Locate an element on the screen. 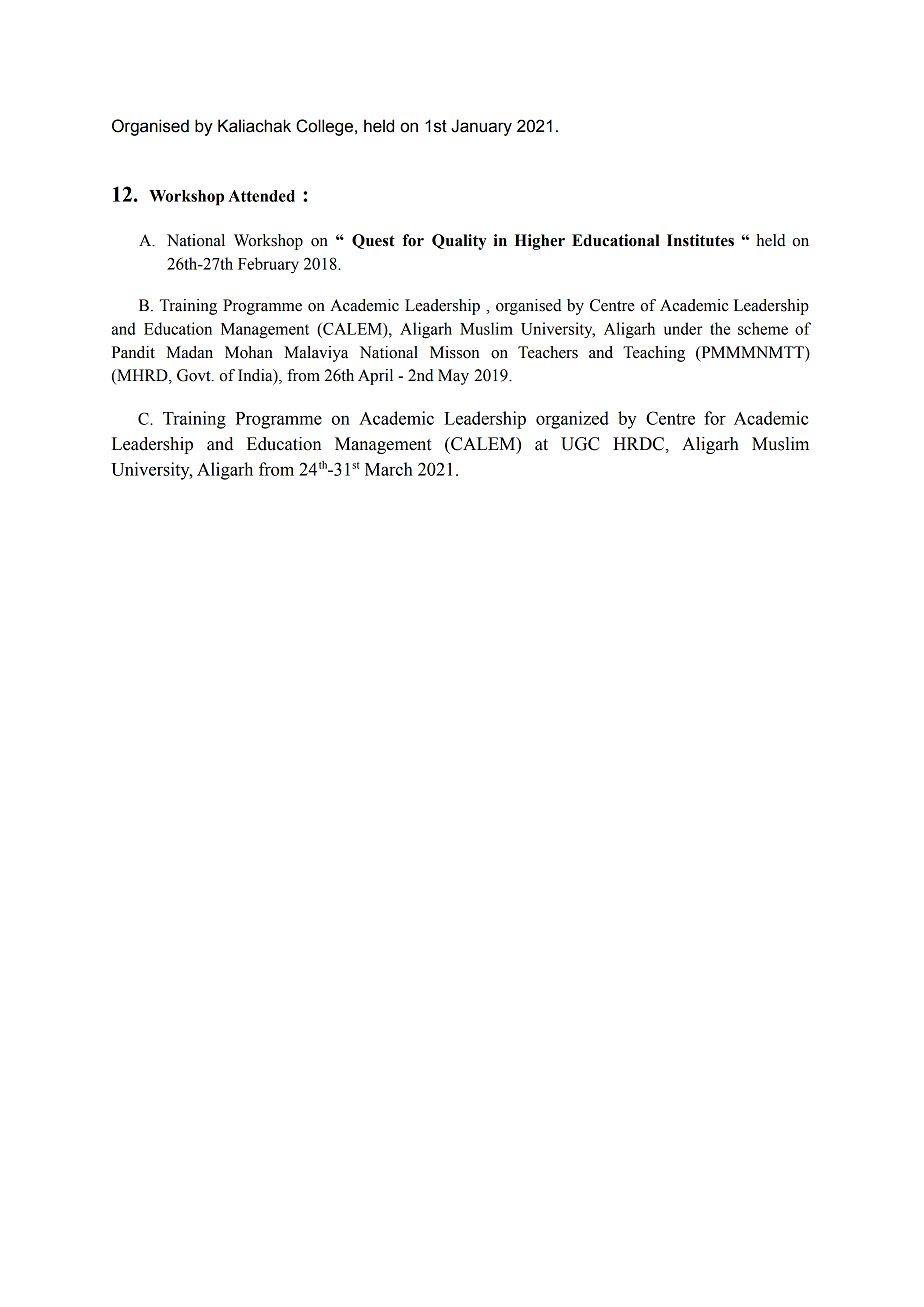 Image resolution: width=924 pixels, height=1307 pixels. organized is located at coordinates (572, 420).
